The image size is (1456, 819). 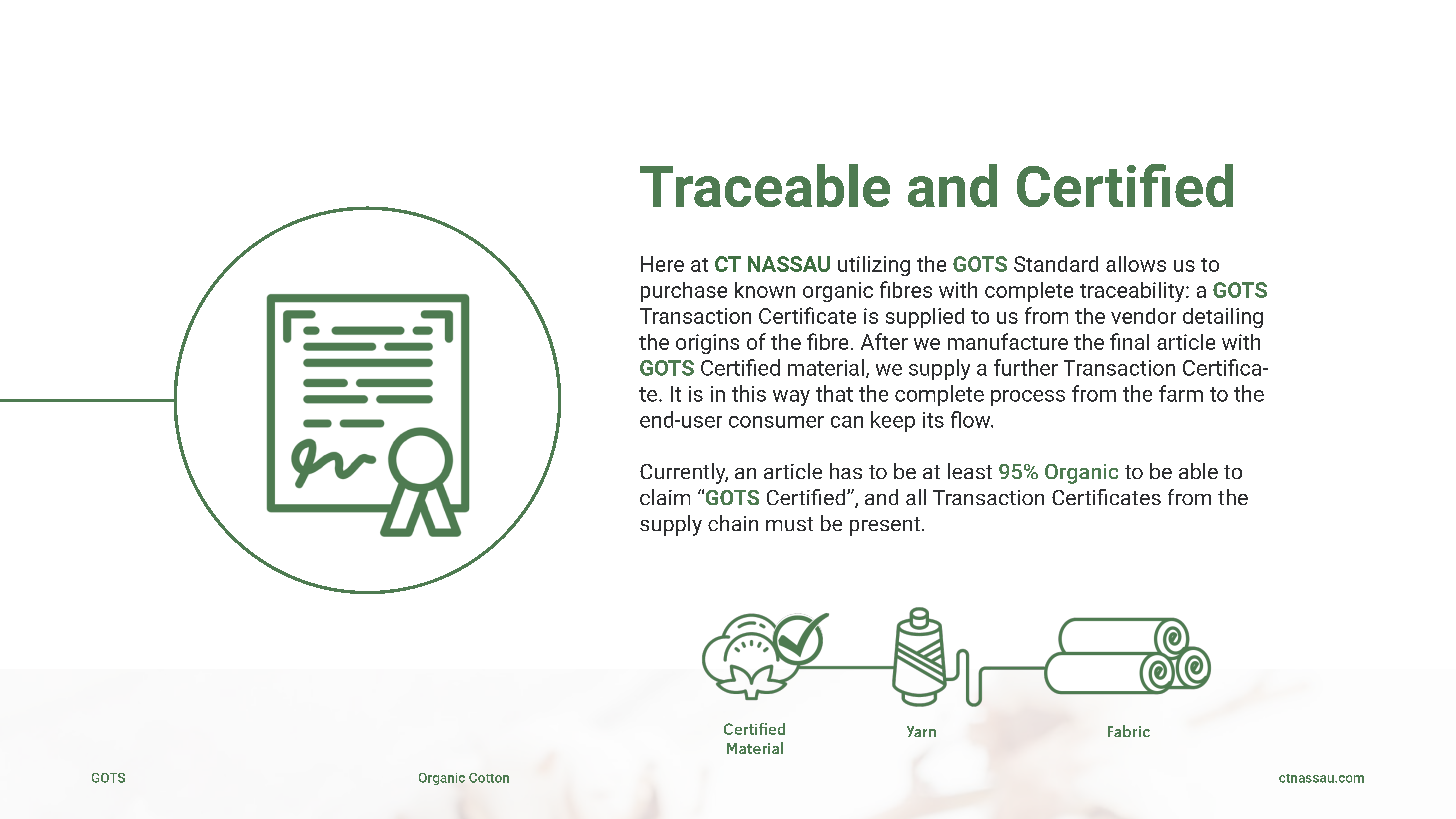 What do you see at coordinates (489, 778) in the screenshot?
I see `Cotton` at bounding box center [489, 778].
